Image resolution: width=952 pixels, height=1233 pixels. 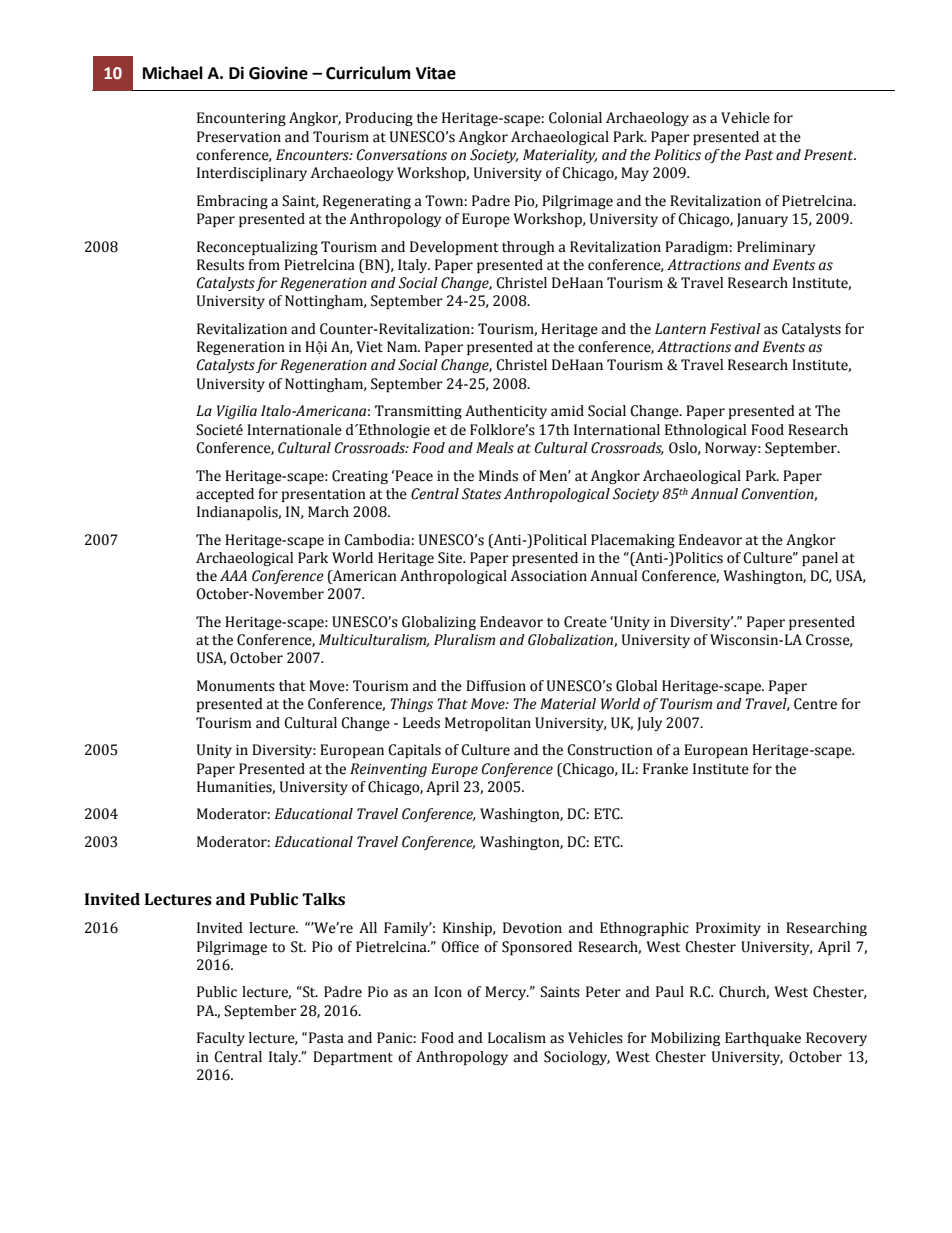 What do you see at coordinates (735, 329) in the image?
I see `Festival` at bounding box center [735, 329].
